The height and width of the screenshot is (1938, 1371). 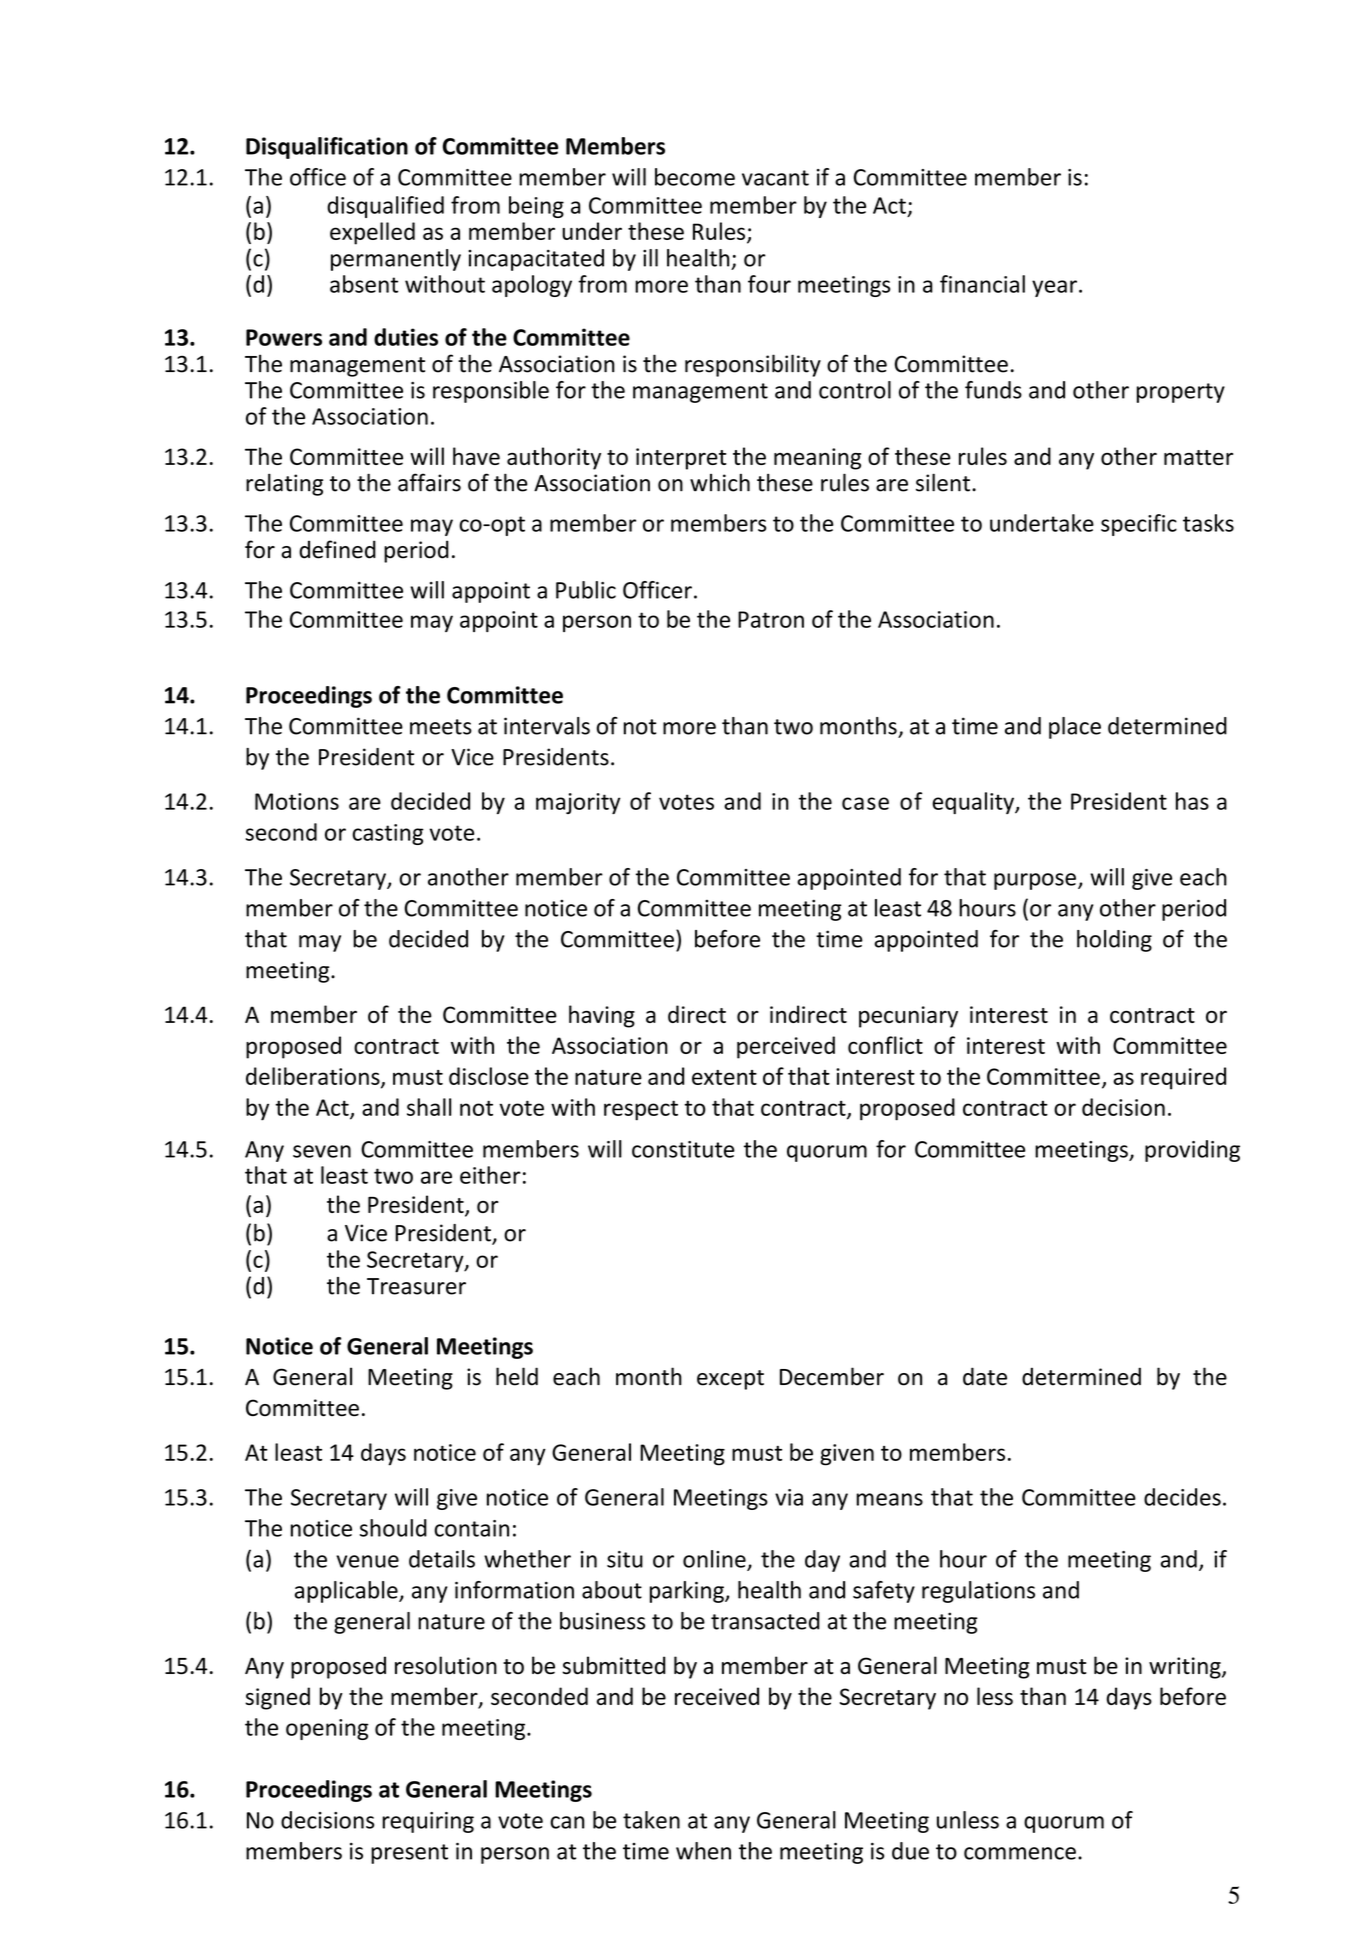 What do you see at coordinates (416, 1286) in the screenshot?
I see `Treasurer` at bounding box center [416, 1286].
